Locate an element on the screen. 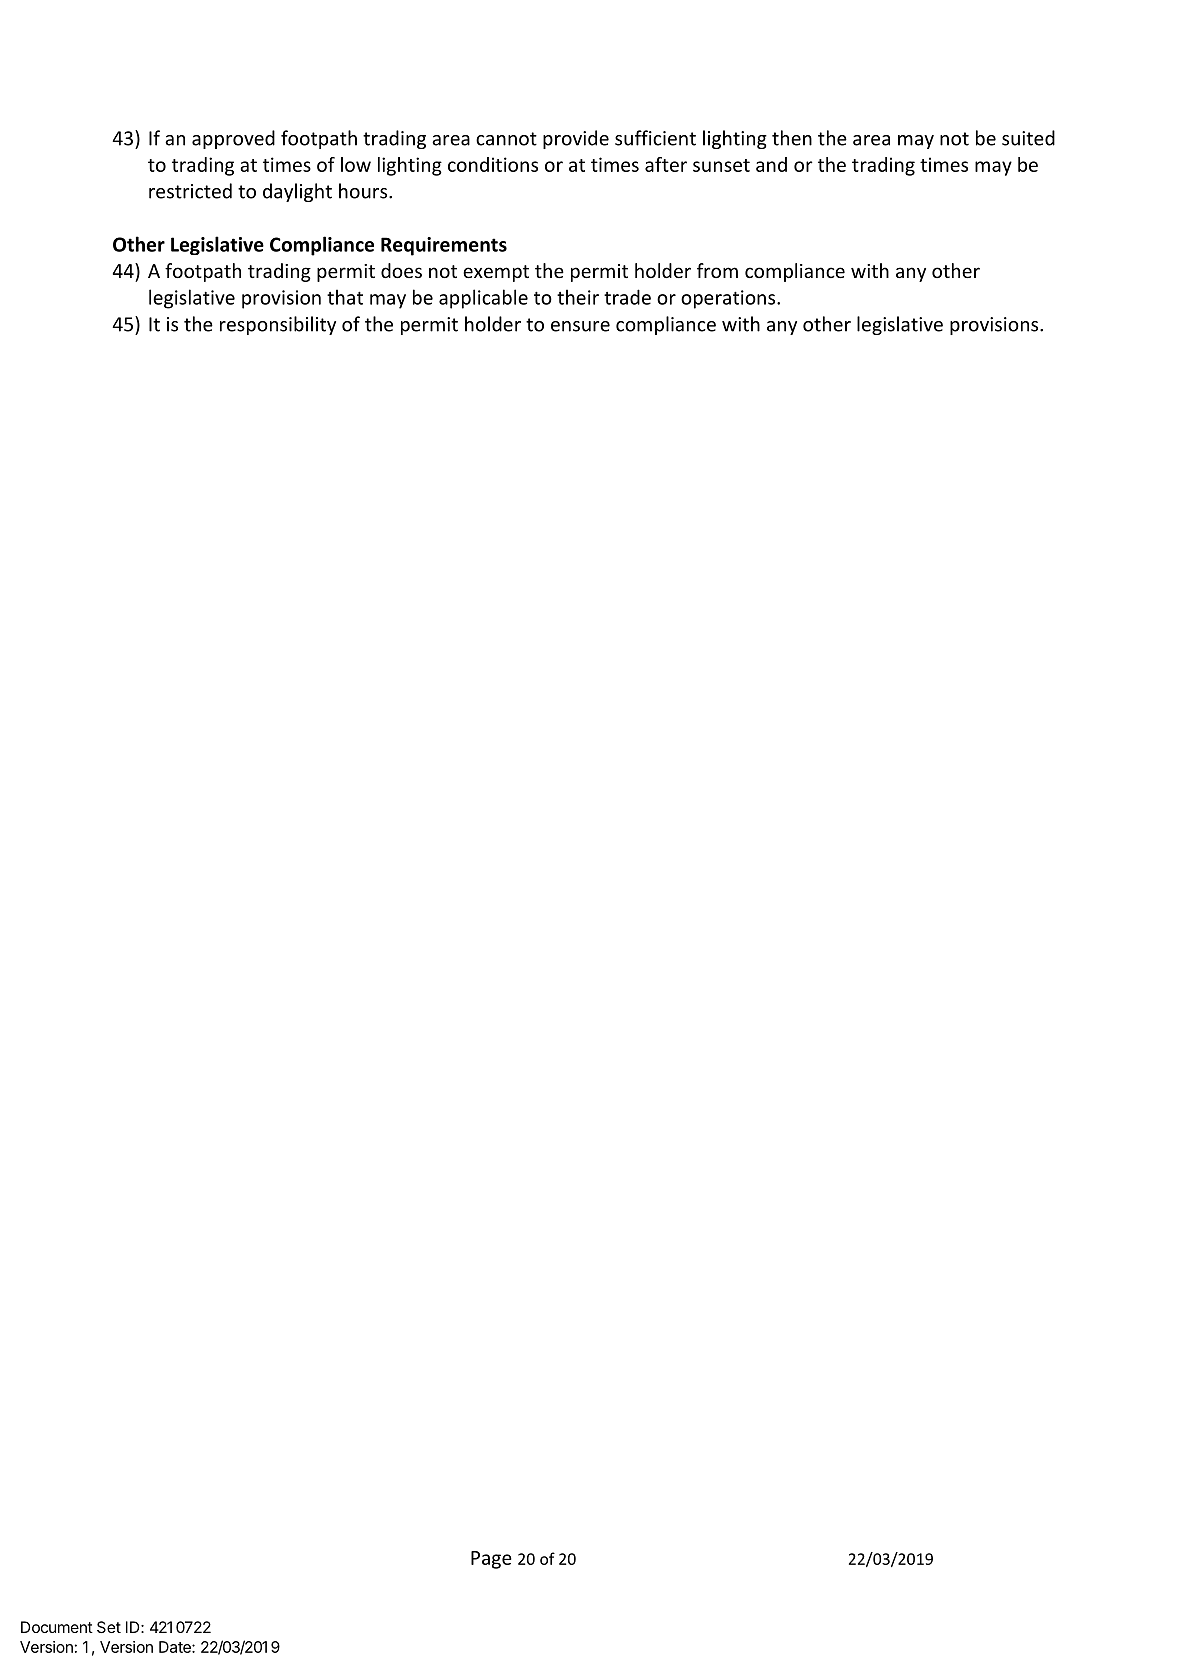 The height and width of the screenshot is (1666, 1178). suited is located at coordinates (1028, 138).
